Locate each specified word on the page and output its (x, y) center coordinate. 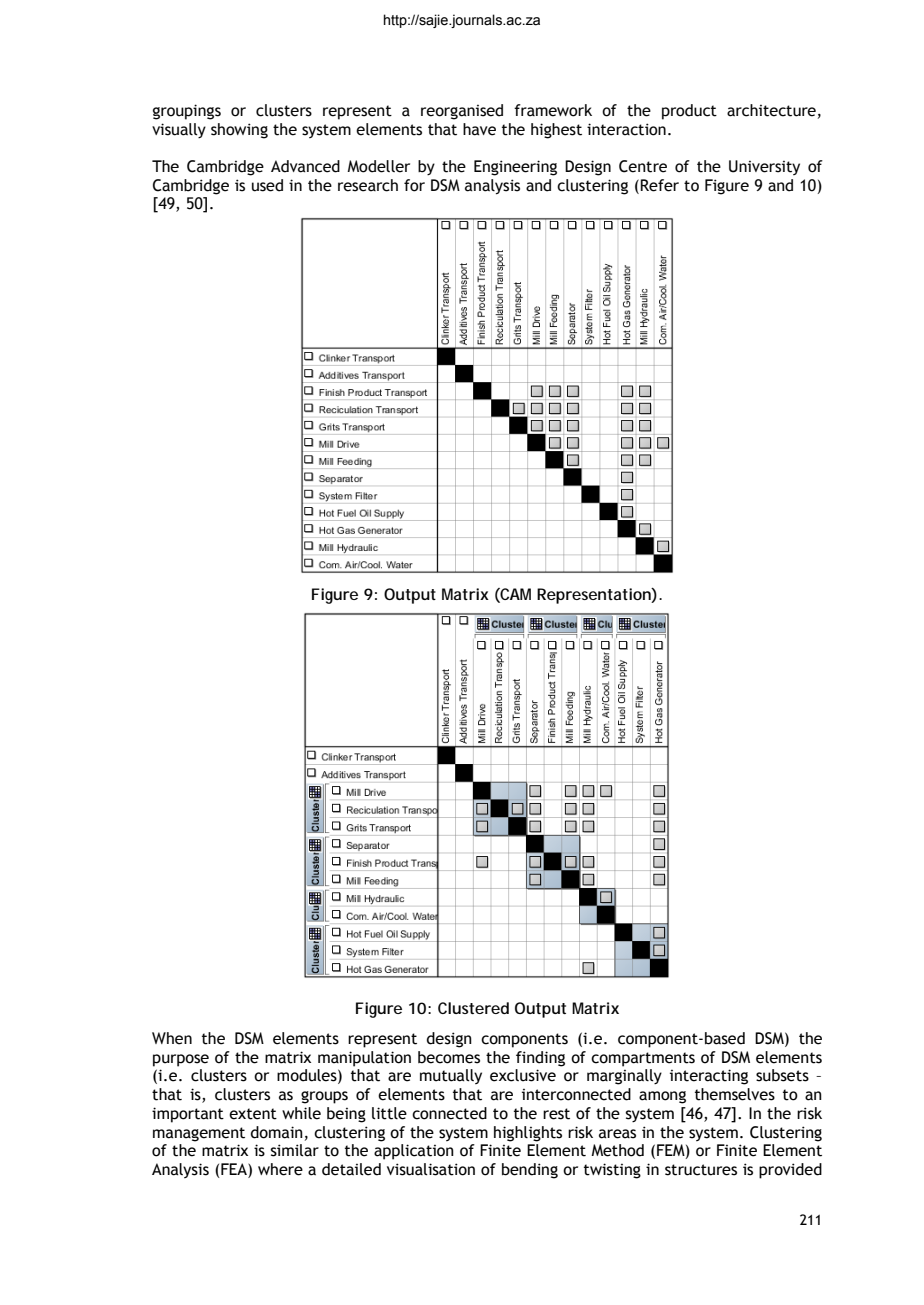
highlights (528, 1134)
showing (239, 131)
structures (701, 1170)
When (172, 1038)
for (414, 185)
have (479, 129)
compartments (643, 1059)
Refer (659, 185)
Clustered (473, 1008)
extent (253, 1114)
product (689, 112)
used (267, 185)
